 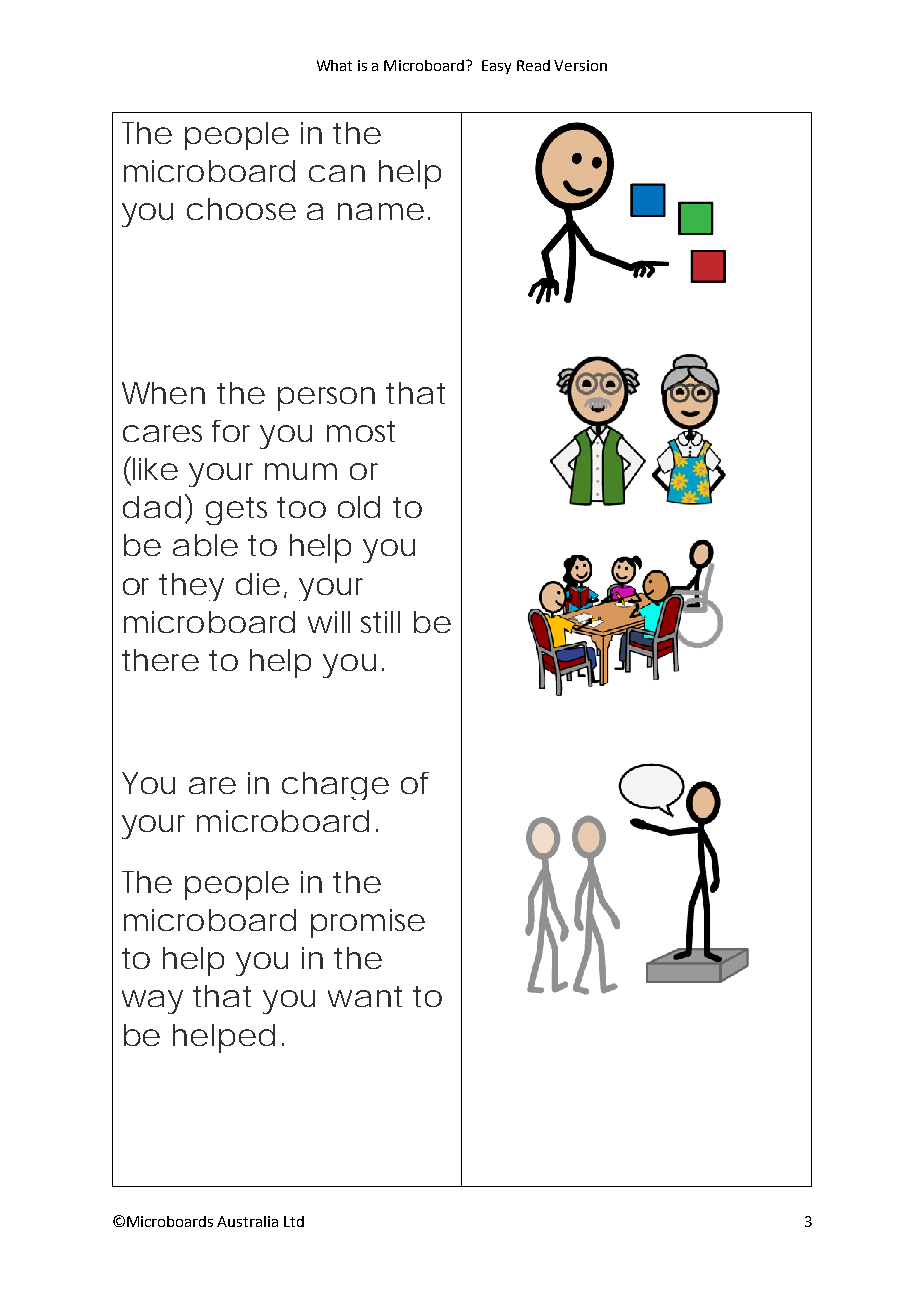 What do you see at coordinates (361, 431) in the page?
I see `most` at bounding box center [361, 431].
